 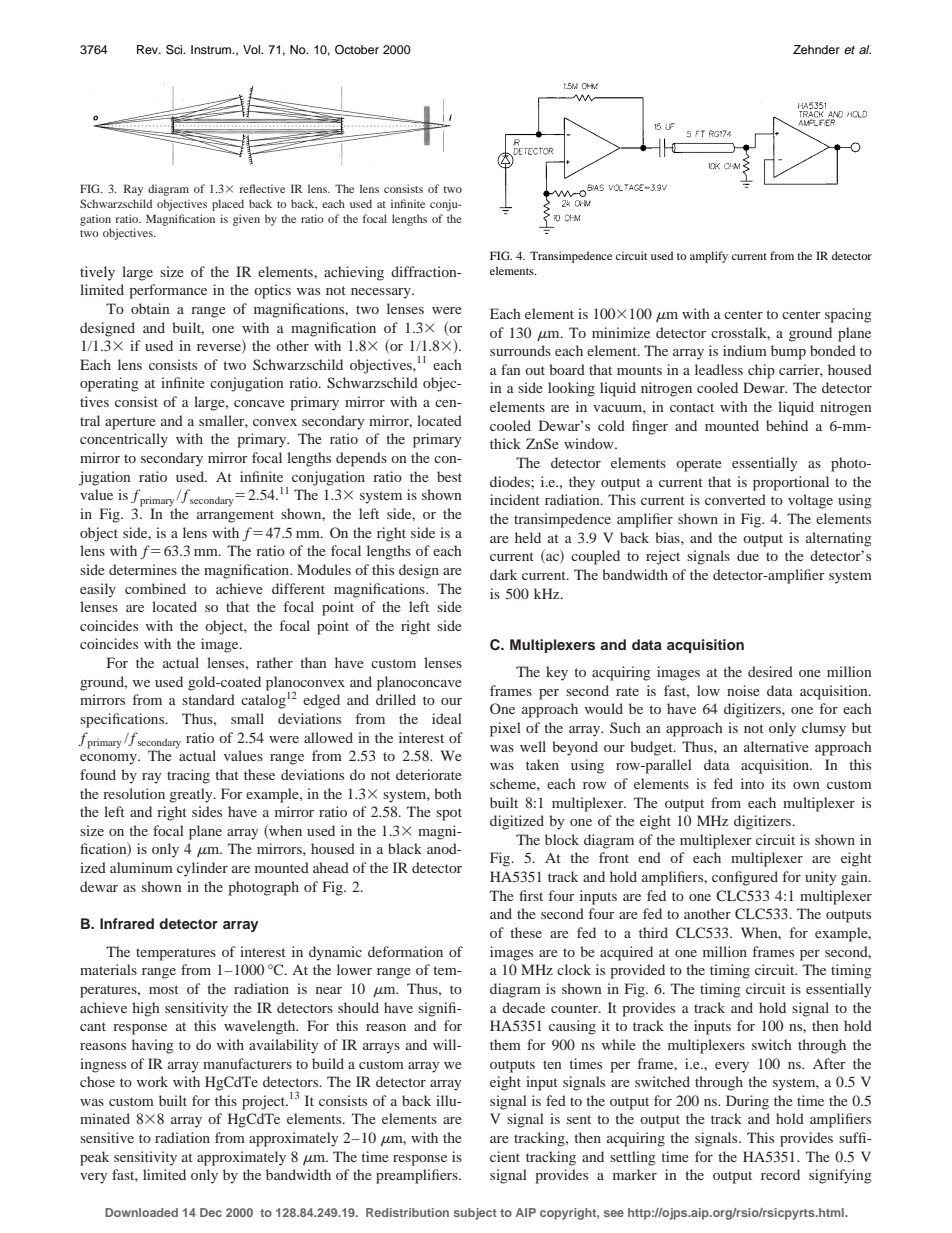 What do you see at coordinates (816, 49) in the screenshot?
I see `Zehnder` at bounding box center [816, 49].
